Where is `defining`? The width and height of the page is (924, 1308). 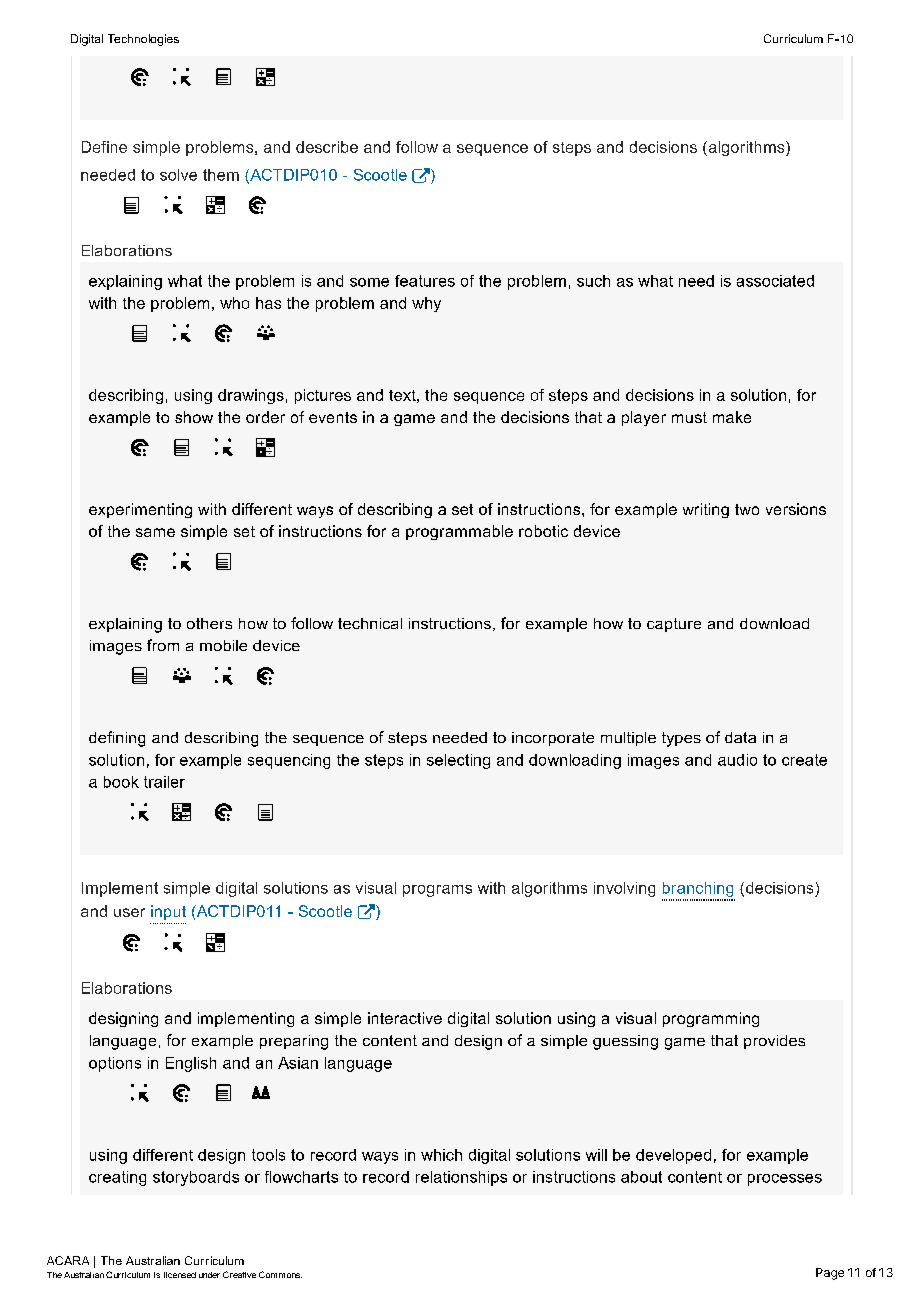 defining is located at coordinates (117, 739).
